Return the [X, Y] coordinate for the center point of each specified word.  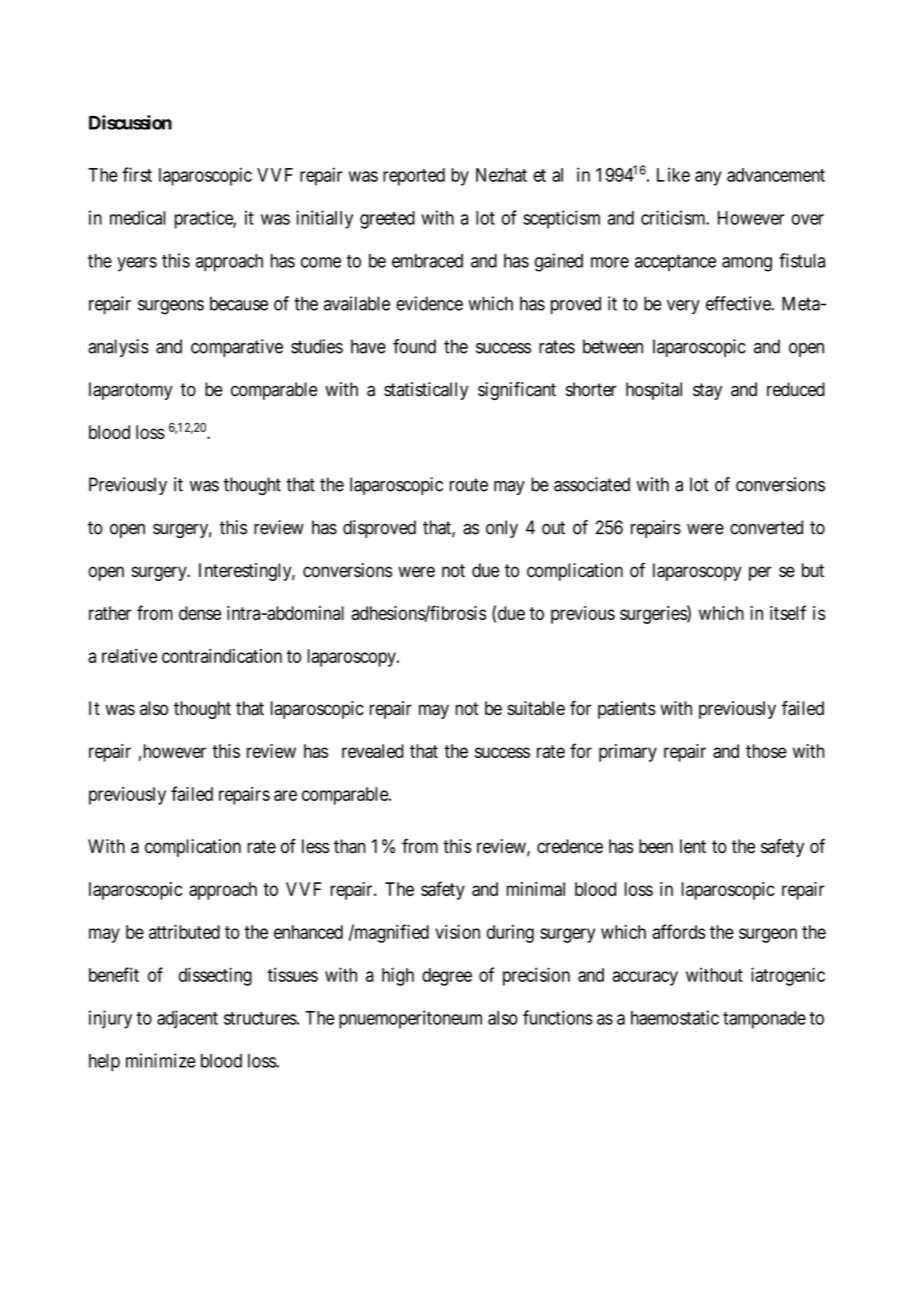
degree [447, 977]
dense [200, 613]
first [137, 174]
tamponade [764, 1020]
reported [414, 177]
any [708, 178]
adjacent [187, 1019]
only [502, 529]
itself [788, 612]
